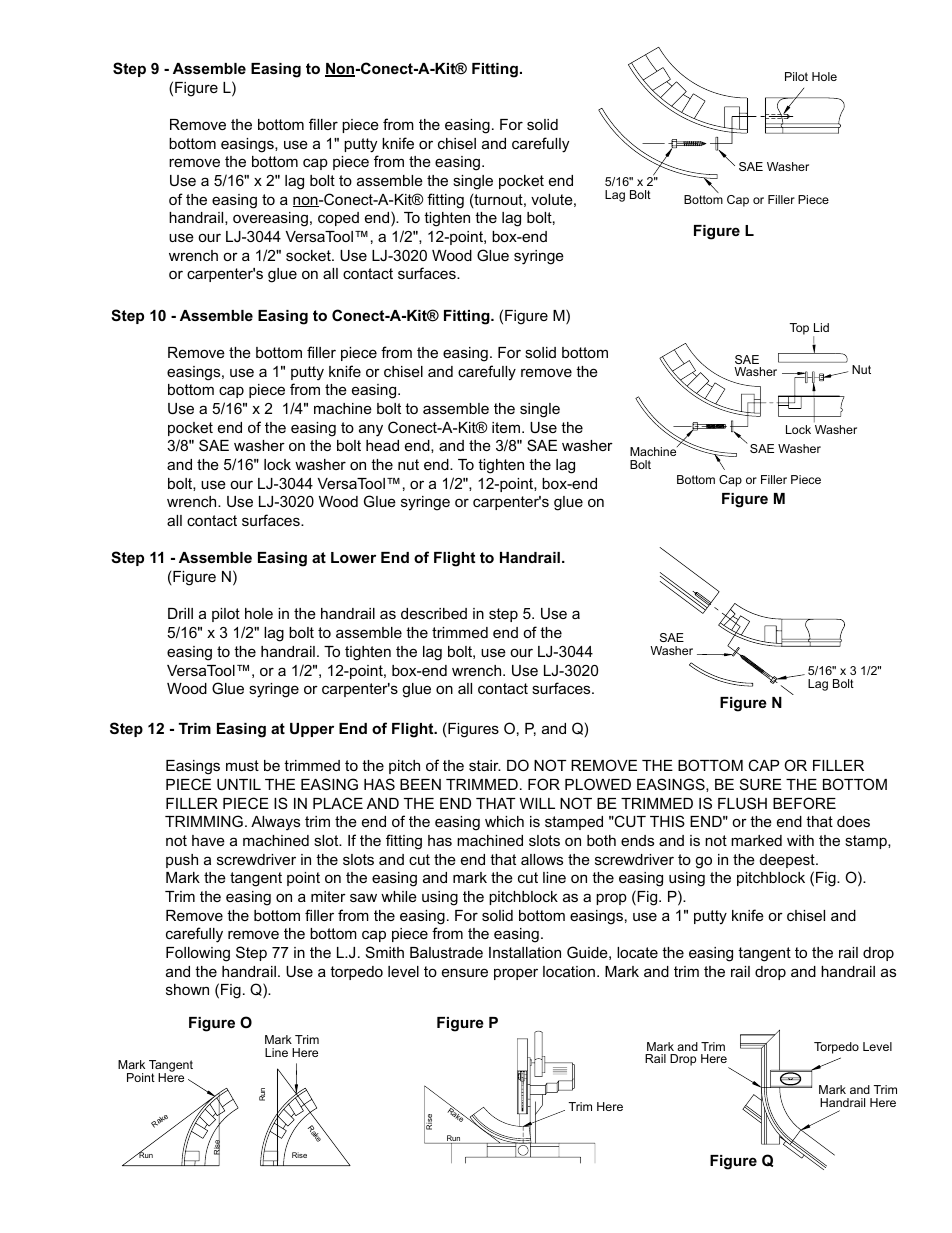  What do you see at coordinates (434, 613) in the image?
I see `described` at bounding box center [434, 613].
